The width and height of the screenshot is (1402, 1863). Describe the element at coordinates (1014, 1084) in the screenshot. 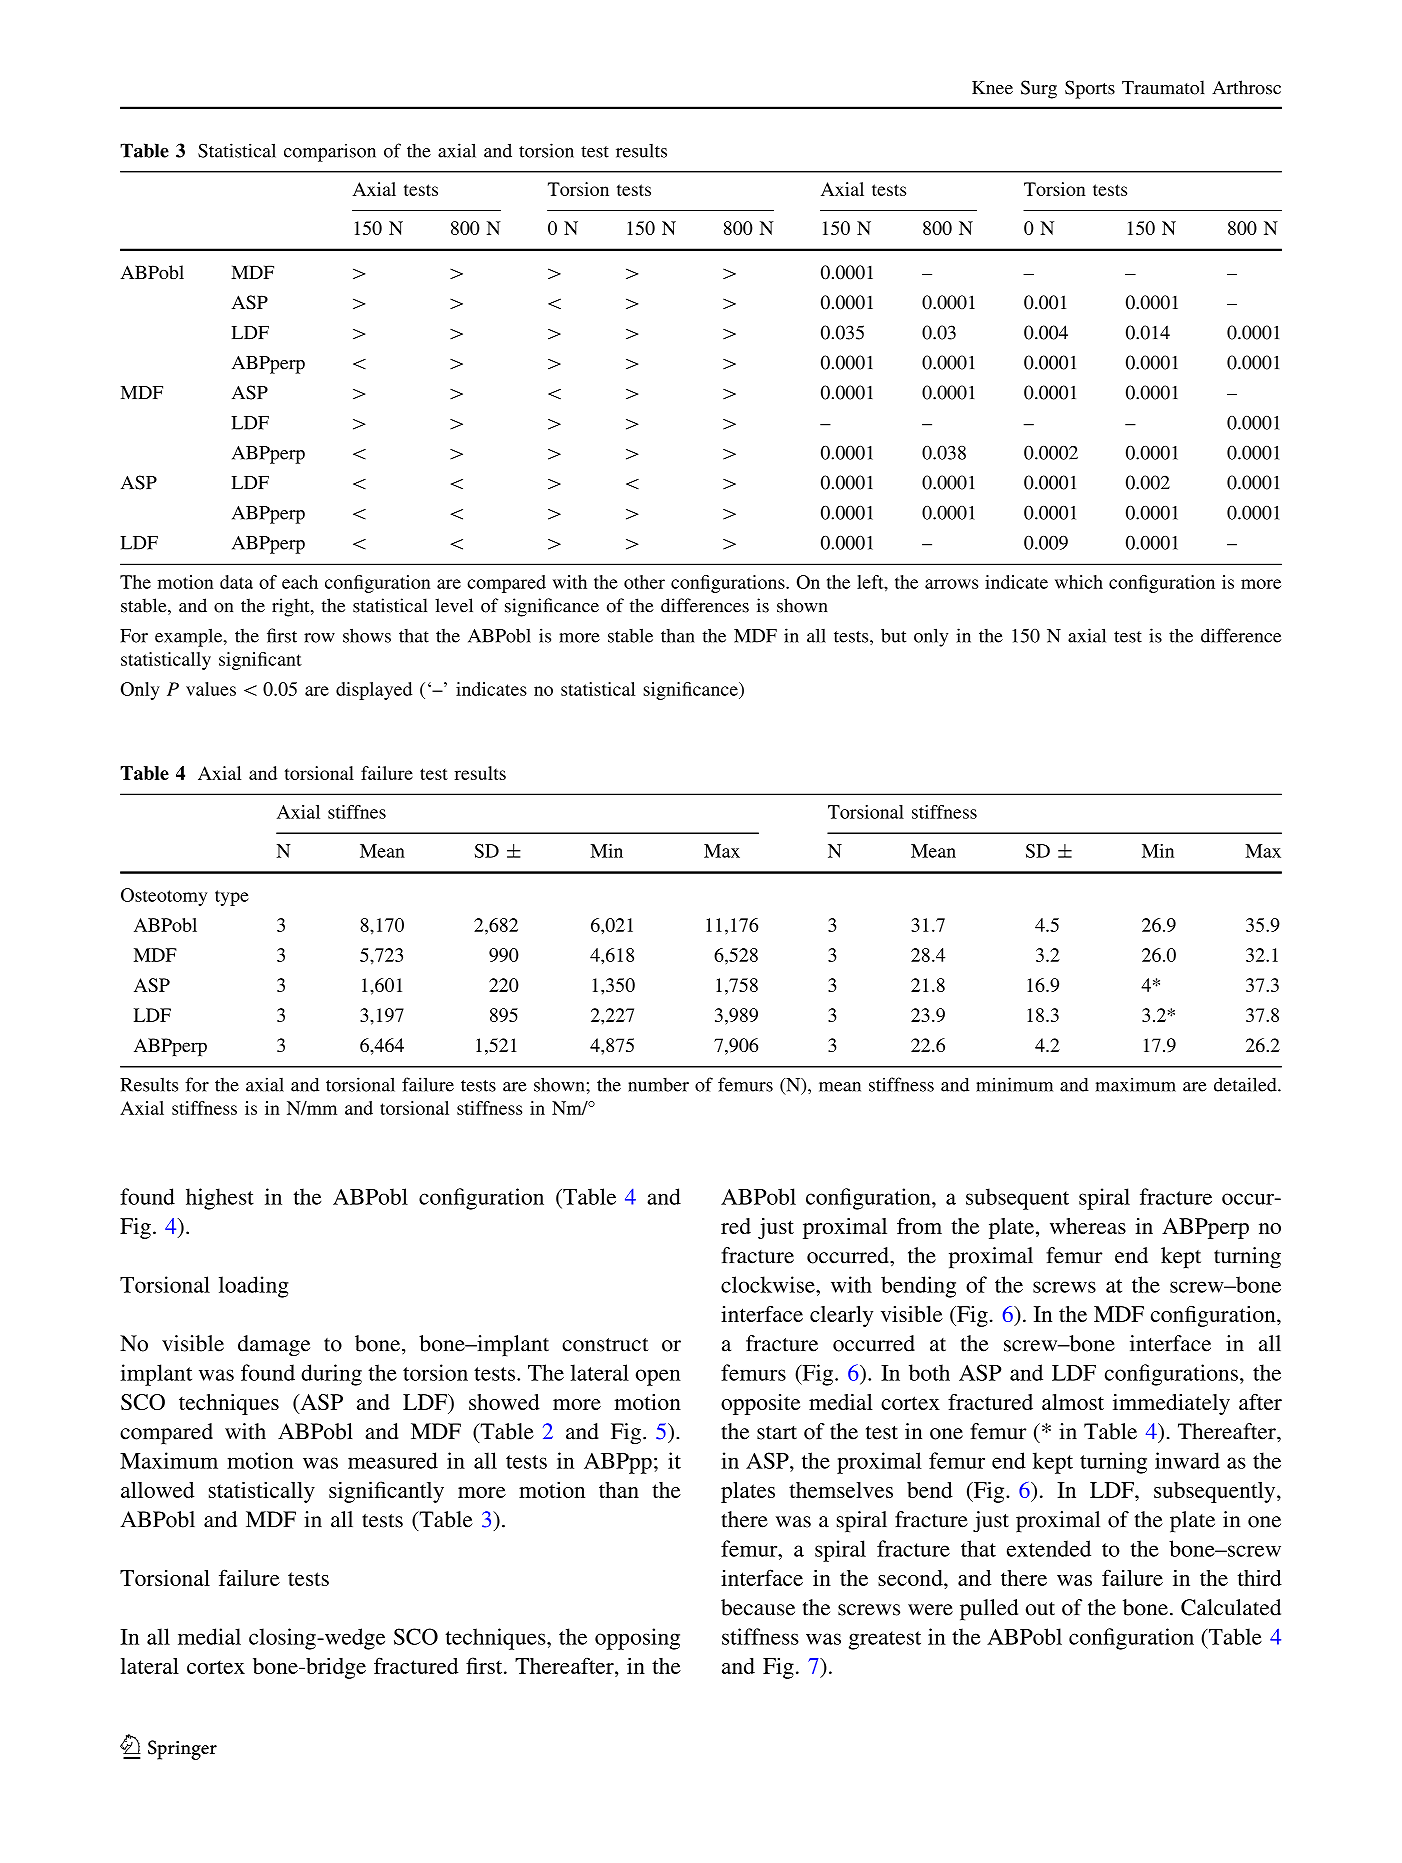

I see `minimum` at that location.
